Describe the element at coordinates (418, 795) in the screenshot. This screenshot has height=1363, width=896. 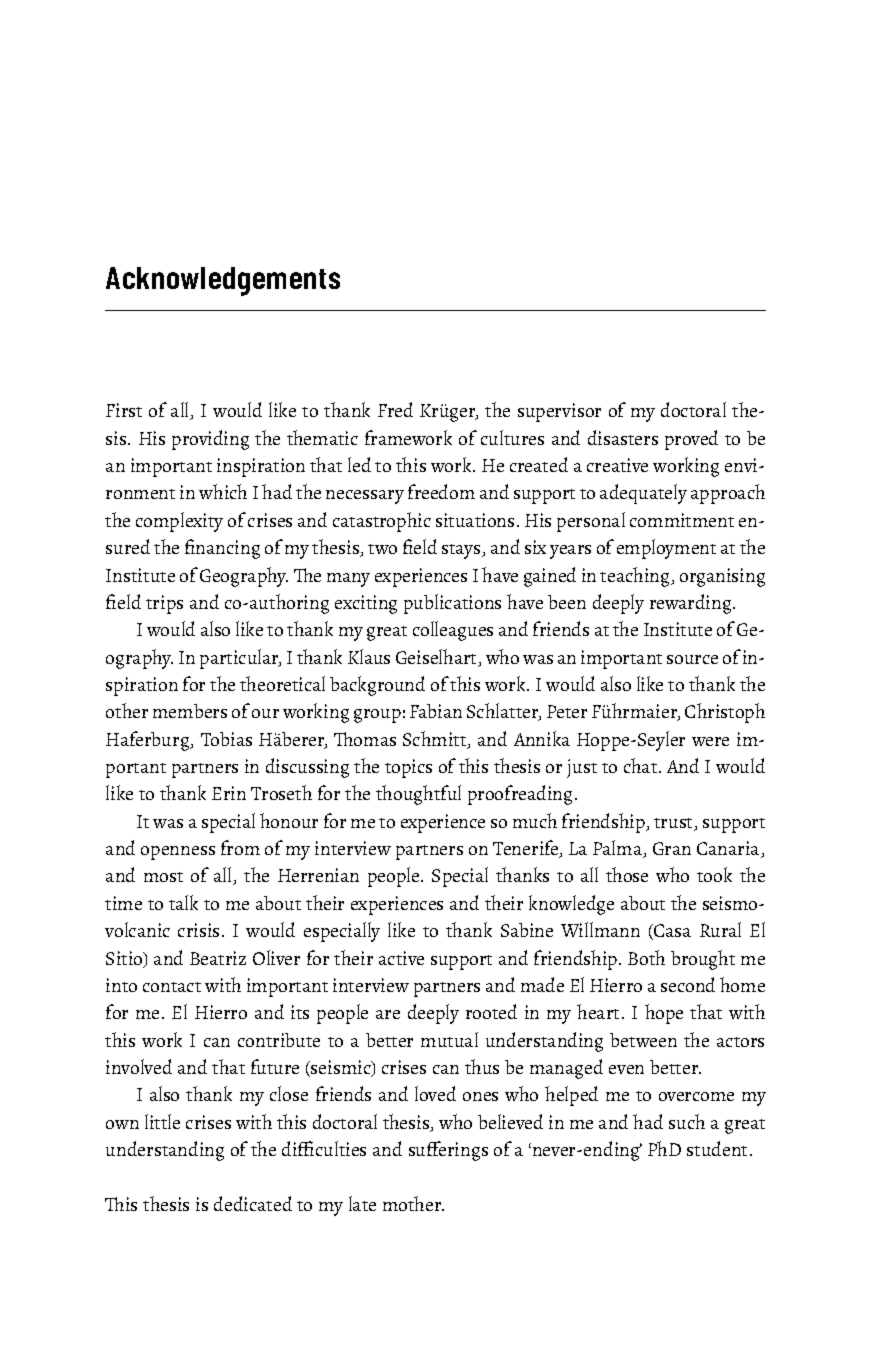
I see `thoughtful` at that location.
